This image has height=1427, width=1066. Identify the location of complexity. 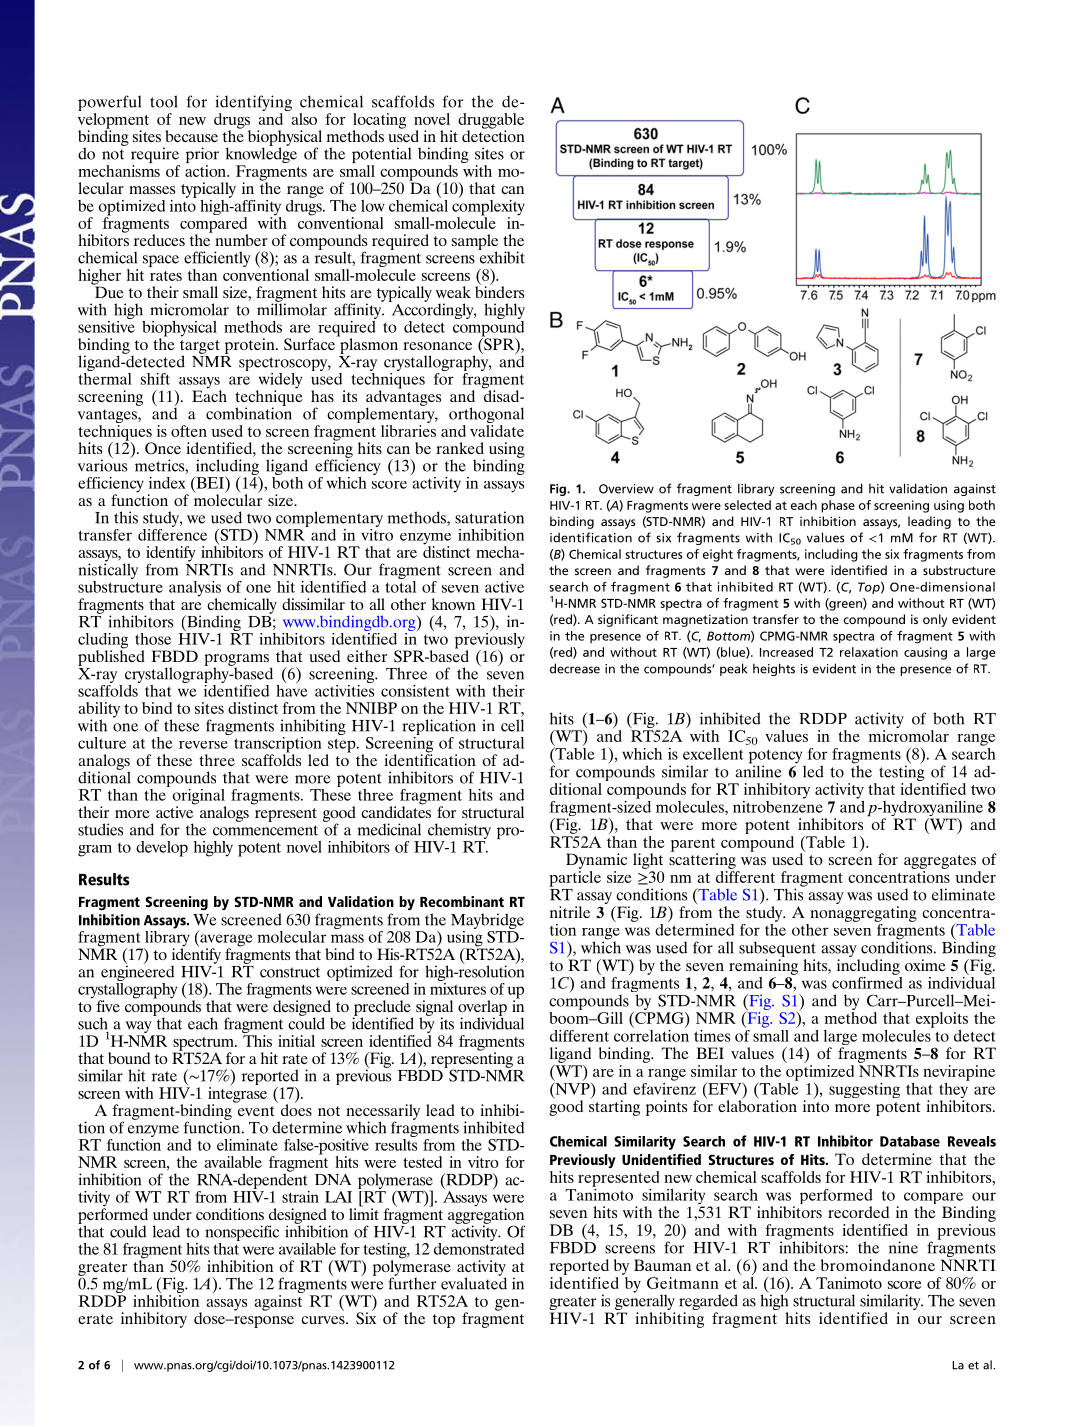
(488, 207).
